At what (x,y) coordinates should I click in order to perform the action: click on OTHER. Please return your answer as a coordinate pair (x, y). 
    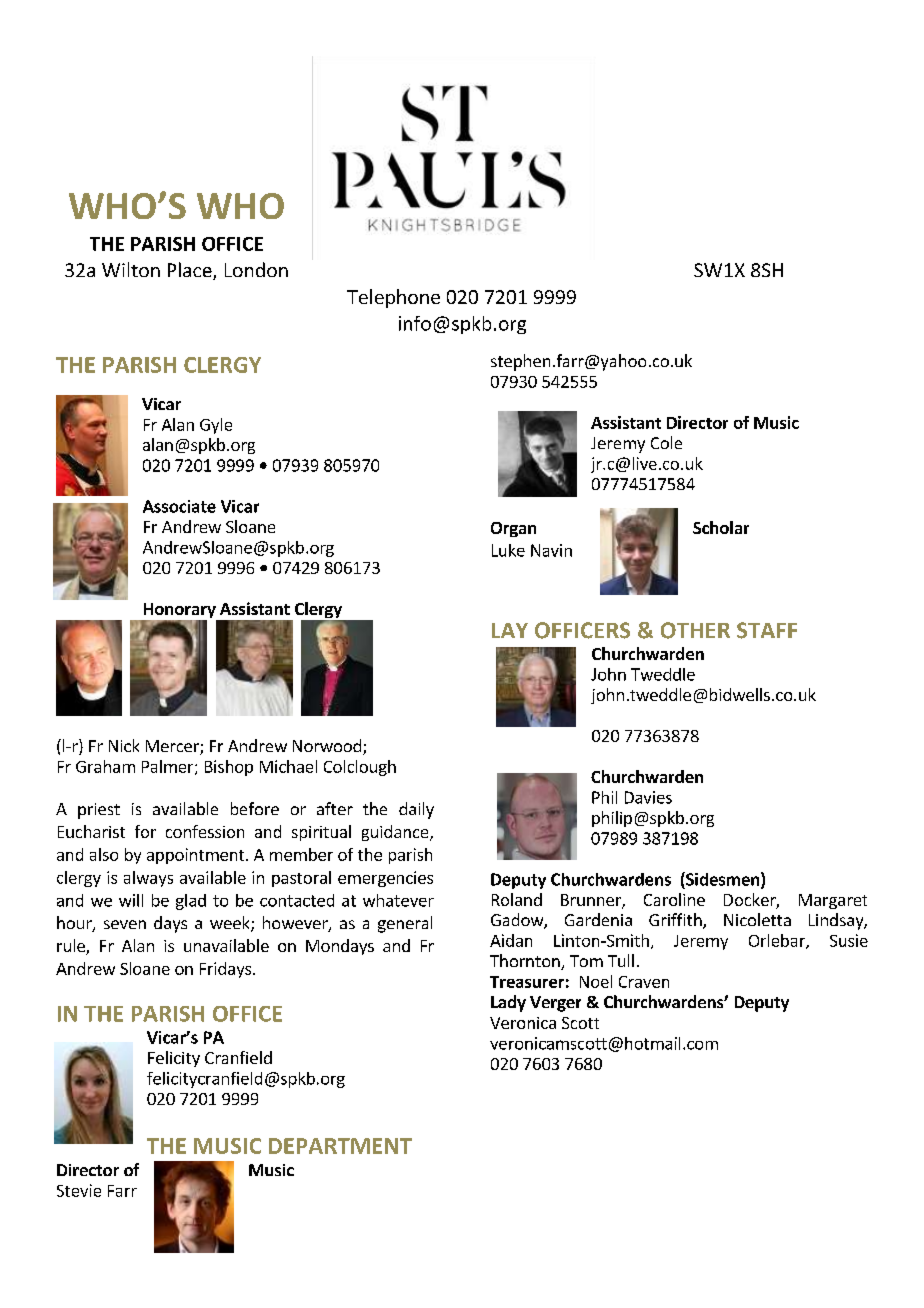
    Looking at the image, I should click on (695, 630).
